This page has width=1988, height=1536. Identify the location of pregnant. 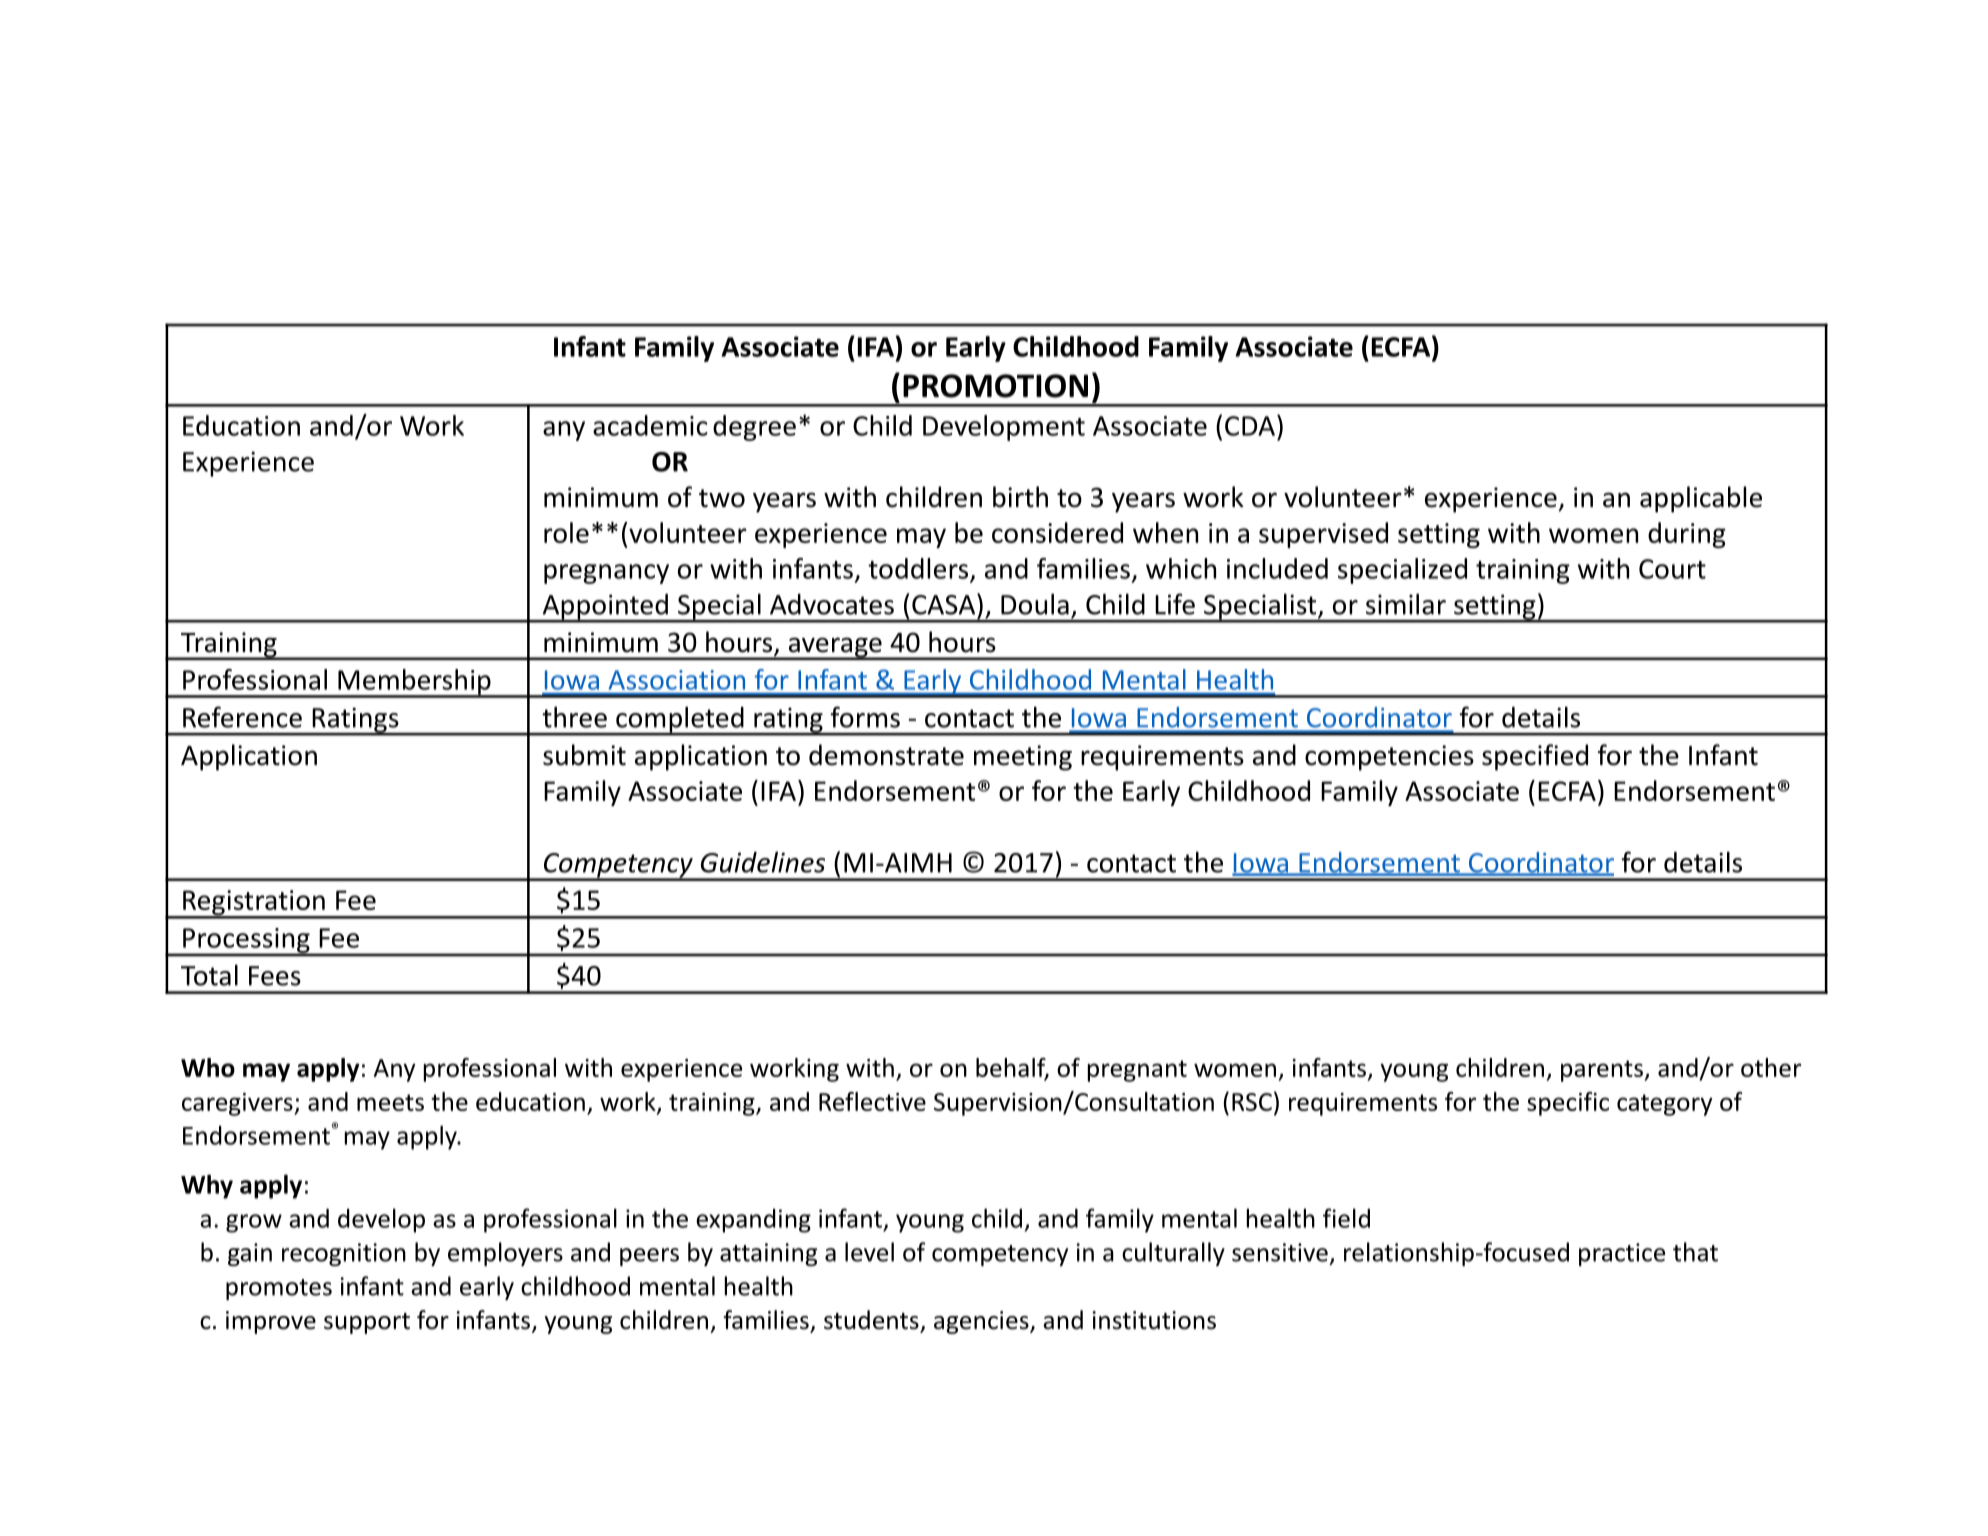
(1137, 1071).
